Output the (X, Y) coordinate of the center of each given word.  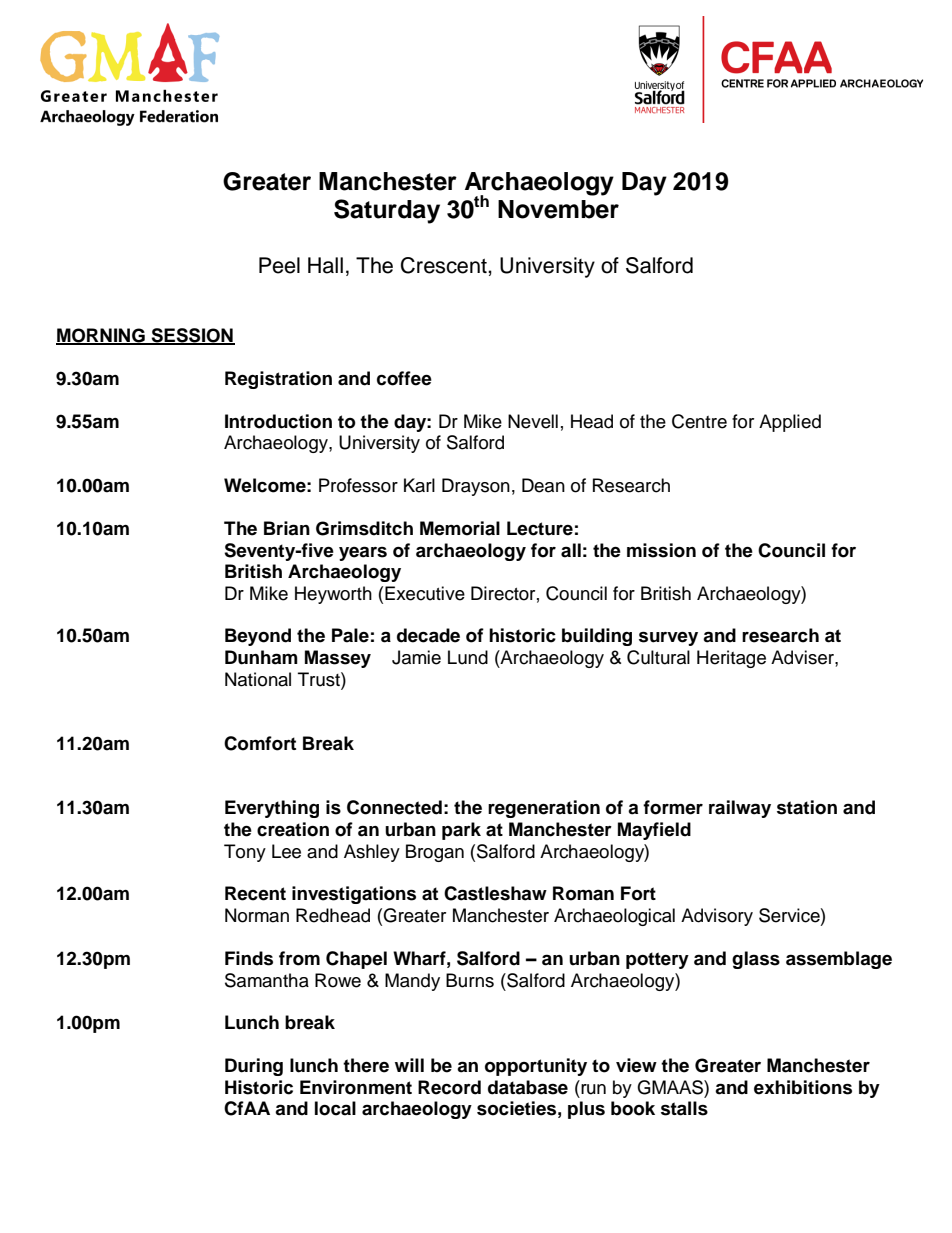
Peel (279, 265)
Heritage (731, 659)
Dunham (261, 657)
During (254, 1067)
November (558, 209)
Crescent (445, 265)
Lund (468, 657)
